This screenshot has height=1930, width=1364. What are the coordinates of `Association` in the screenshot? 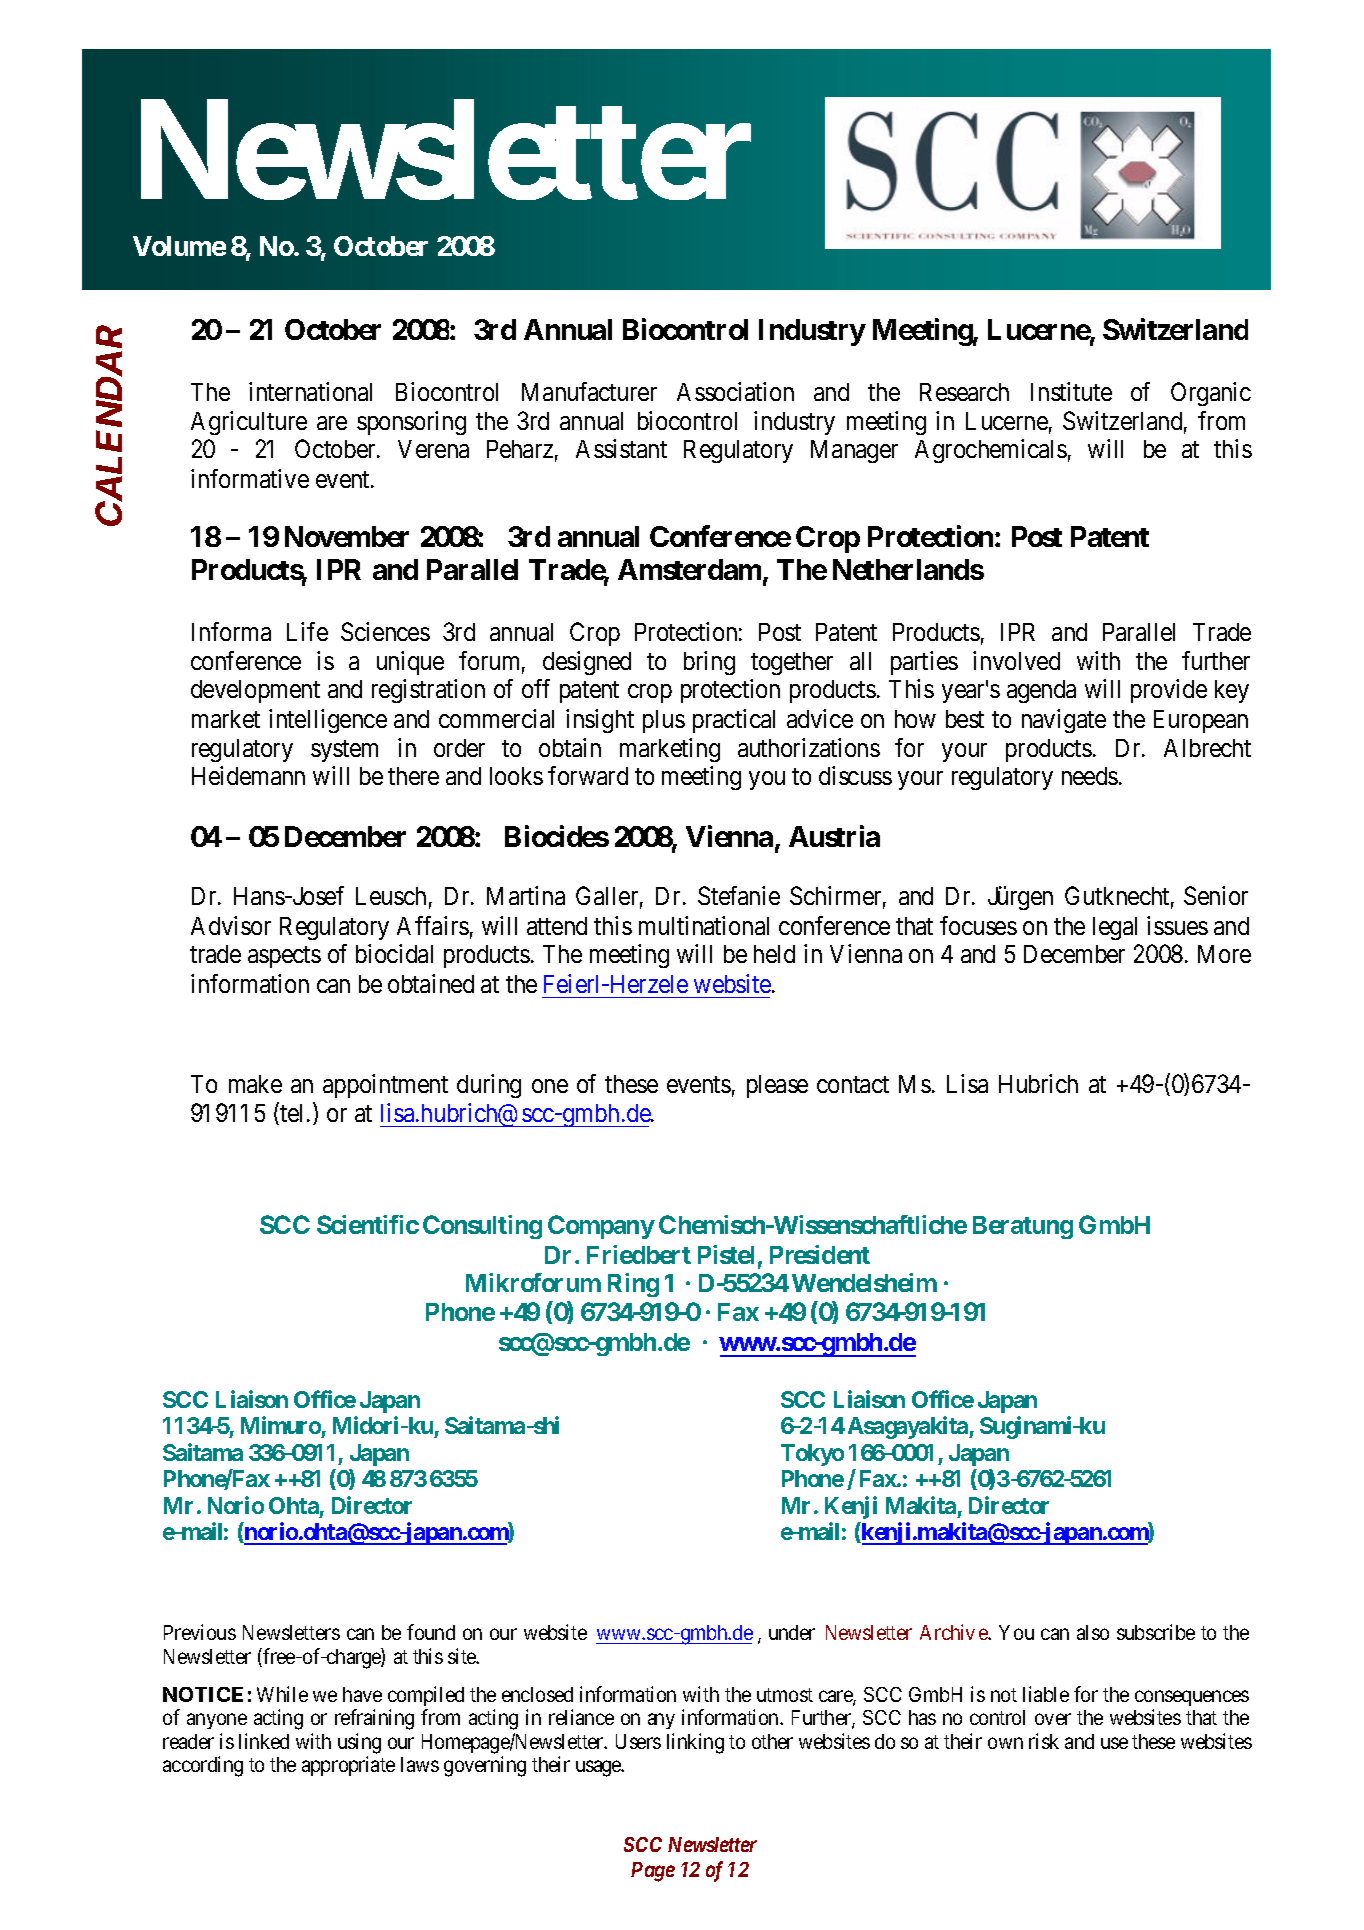 It's located at (735, 391).
